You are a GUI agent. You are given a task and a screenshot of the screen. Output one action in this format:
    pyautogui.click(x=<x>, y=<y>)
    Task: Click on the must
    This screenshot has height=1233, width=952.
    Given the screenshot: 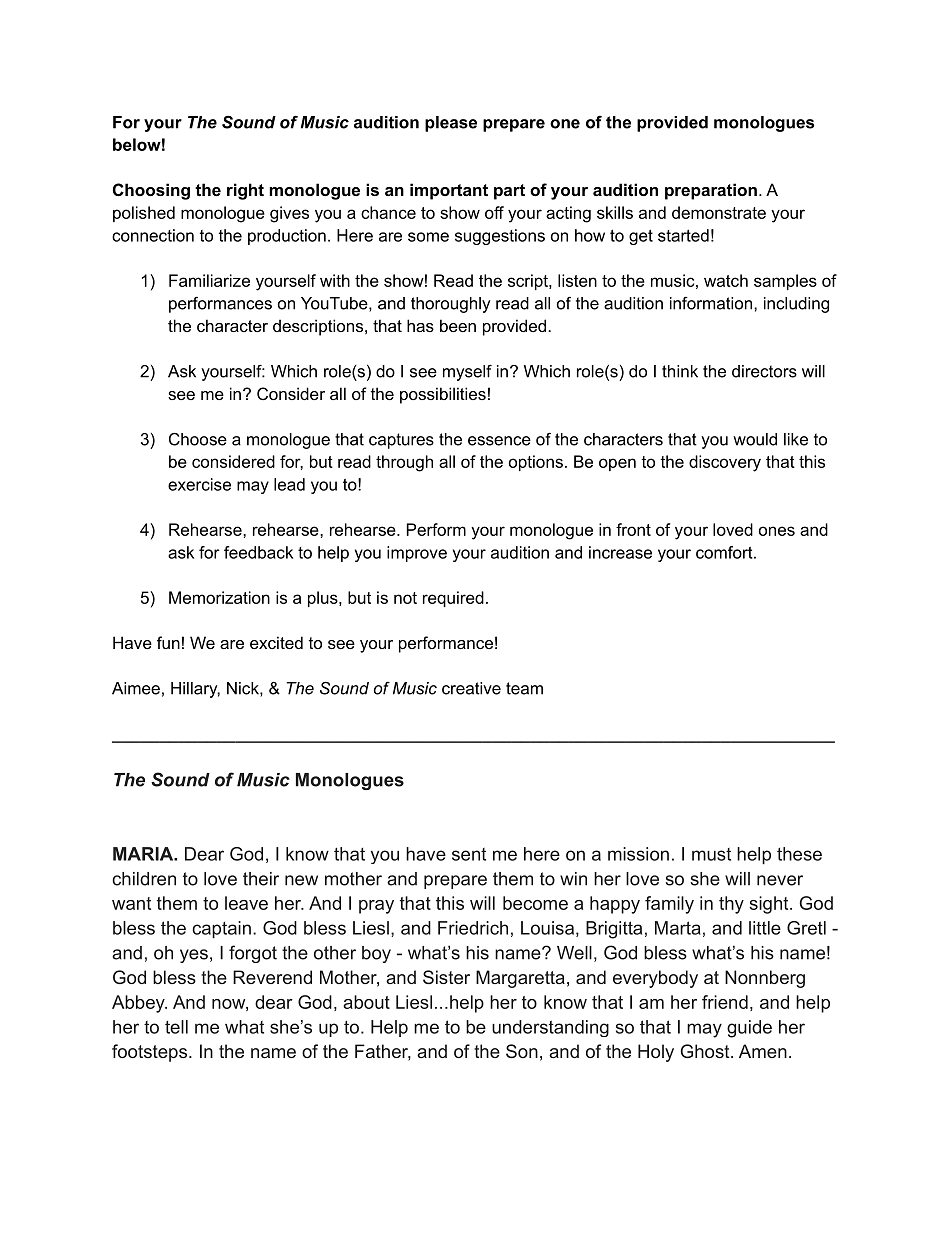 What is the action you would take?
    pyautogui.click(x=711, y=854)
